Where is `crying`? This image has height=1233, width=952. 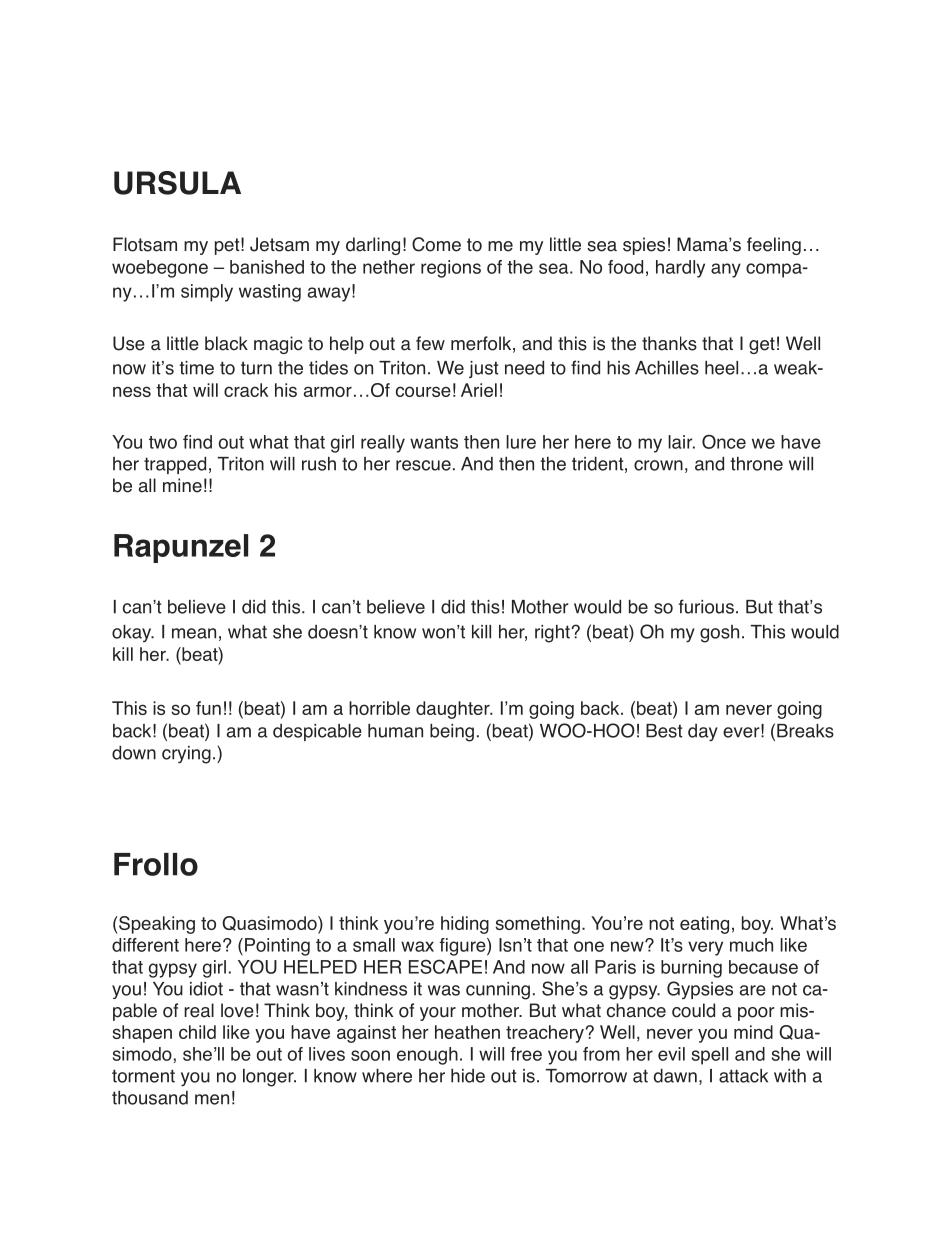 crying is located at coordinates (186, 755).
